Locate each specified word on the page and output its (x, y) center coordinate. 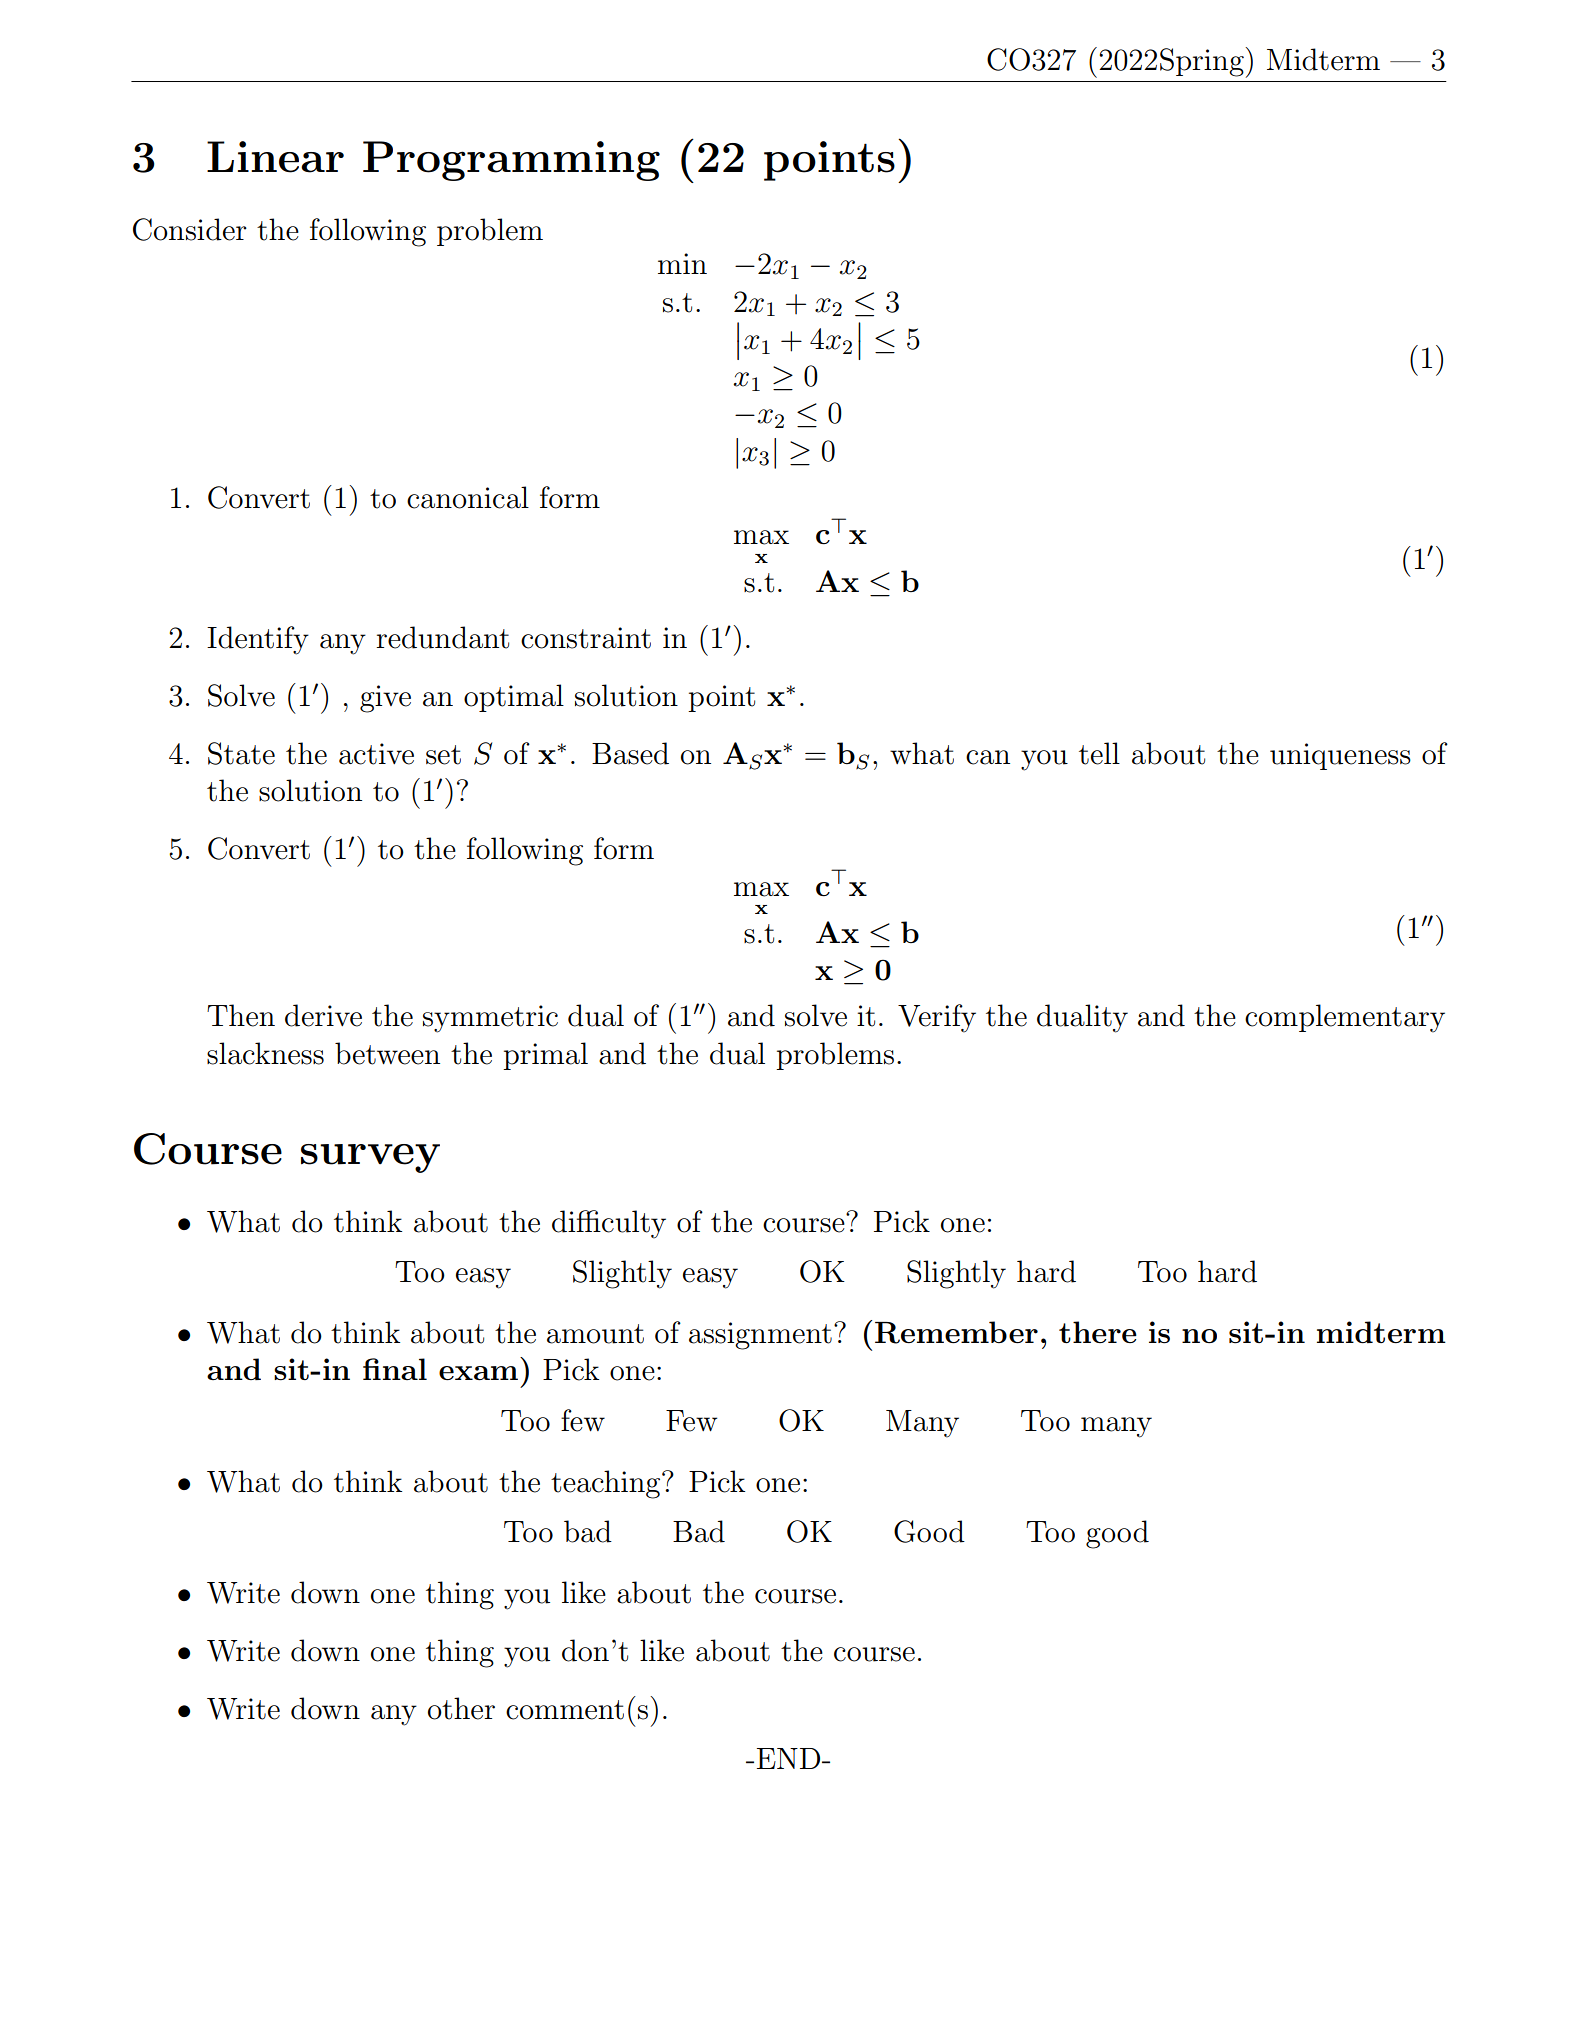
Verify (937, 1018)
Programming (511, 161)
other (461, 1708)
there (1098, 1332)
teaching (607, 1484)
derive (323, 1015)
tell (1099, 753)
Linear (275, 157)
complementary (1345, 1018)
